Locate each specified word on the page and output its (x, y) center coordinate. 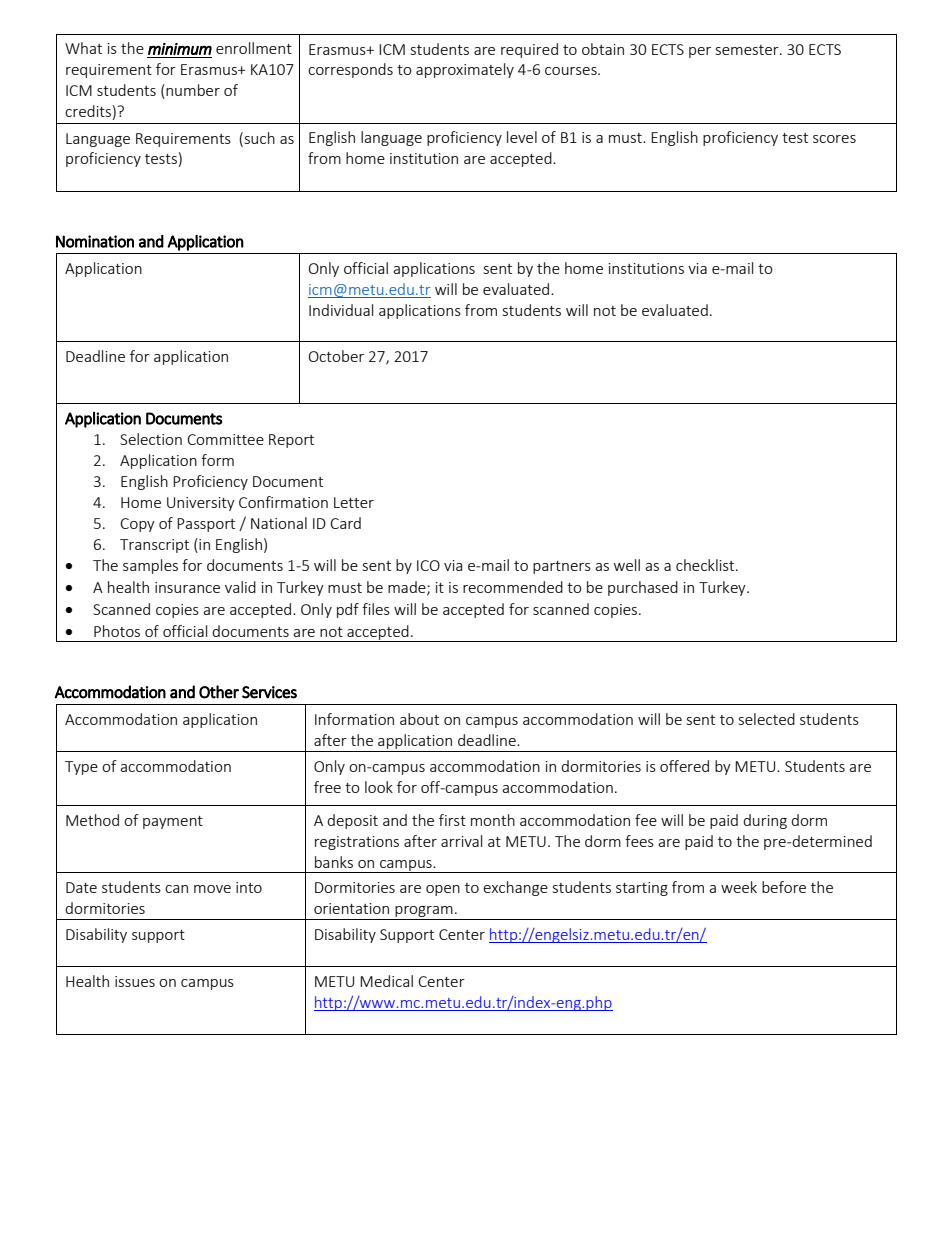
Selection (151, 439)
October (336, 356)
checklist (706, 565)
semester (748, 50)
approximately (465, 70)
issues (135, 981)
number (192, 91)
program (424, 913)
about (419, 719)
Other (219, 692)
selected (767, 719)
